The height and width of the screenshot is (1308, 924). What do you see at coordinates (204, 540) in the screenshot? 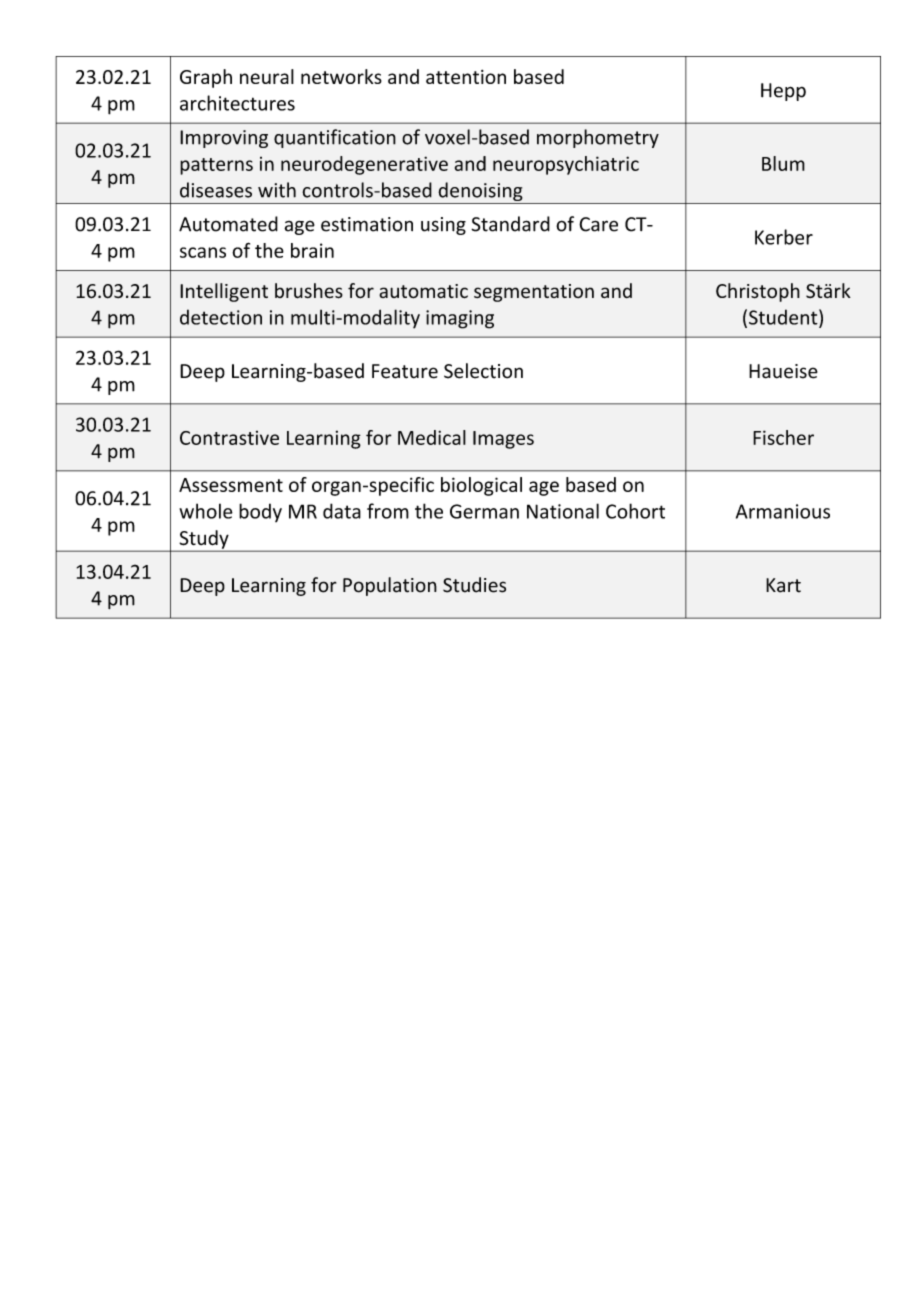
I see `Study` at bounding box center [204, 540].
